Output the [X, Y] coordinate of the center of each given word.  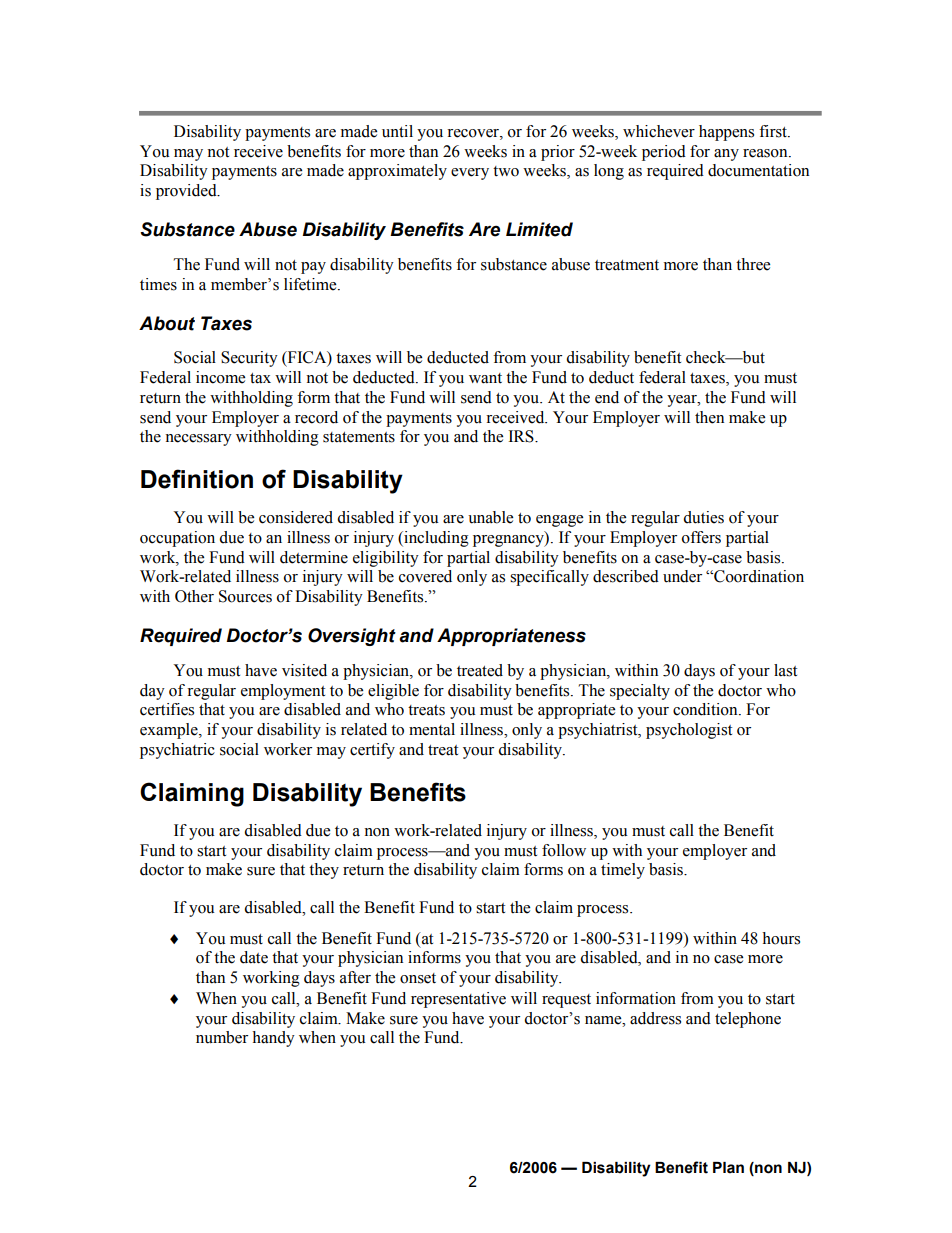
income [220, 377]
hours [781, 938]
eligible [393, 692]
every [470, 174]
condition [706, 709]
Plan [728, 1168]
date [254, 957]
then [709, 417]
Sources [245, 596]
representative [458, 1000]
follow [564, 850]
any [726, 155]
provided [187, 192]
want [485, 378]
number [222, 1037]
